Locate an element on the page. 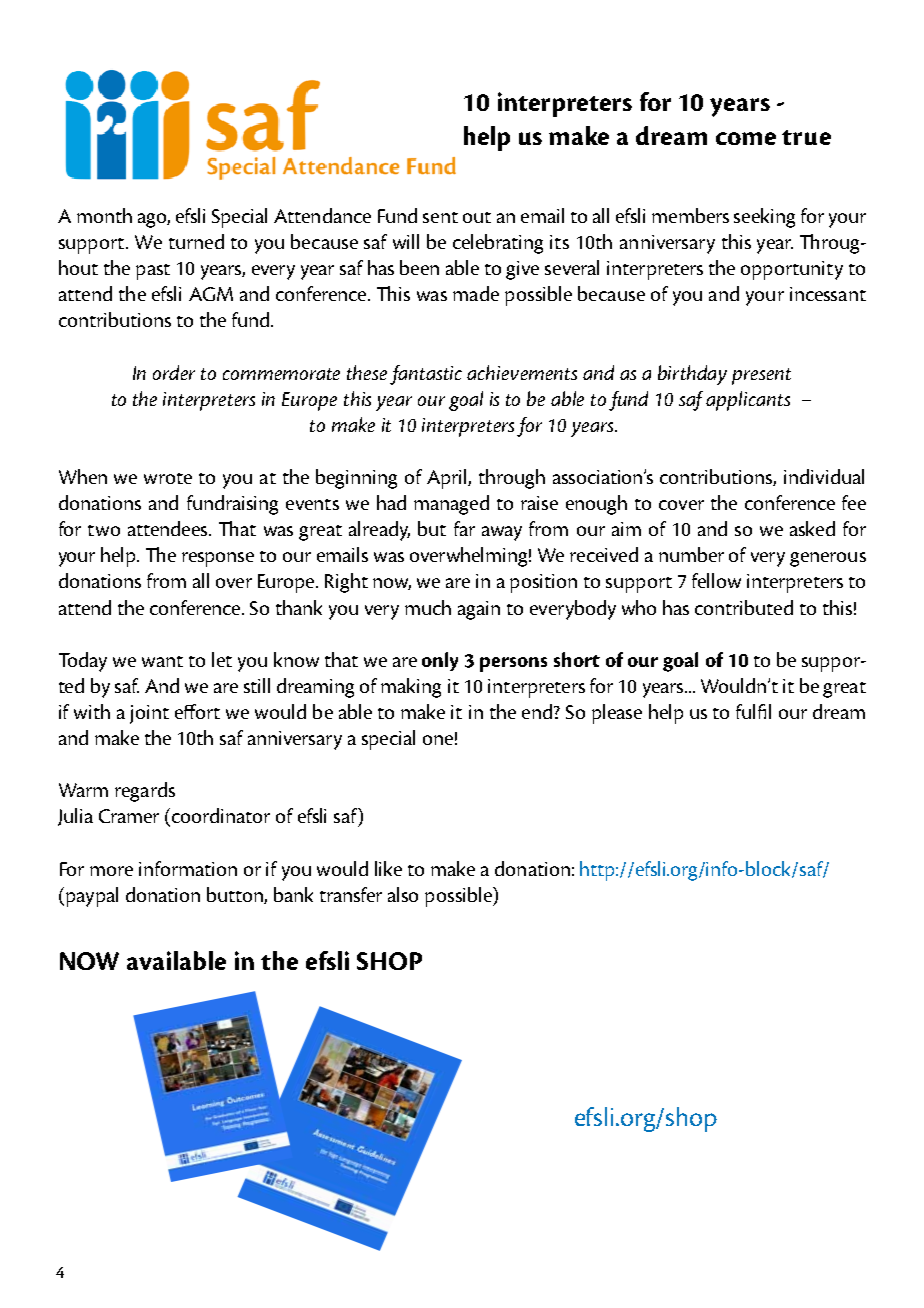 The width and height of the document is (924, 1308). more is located at coordinates (111, 871).
